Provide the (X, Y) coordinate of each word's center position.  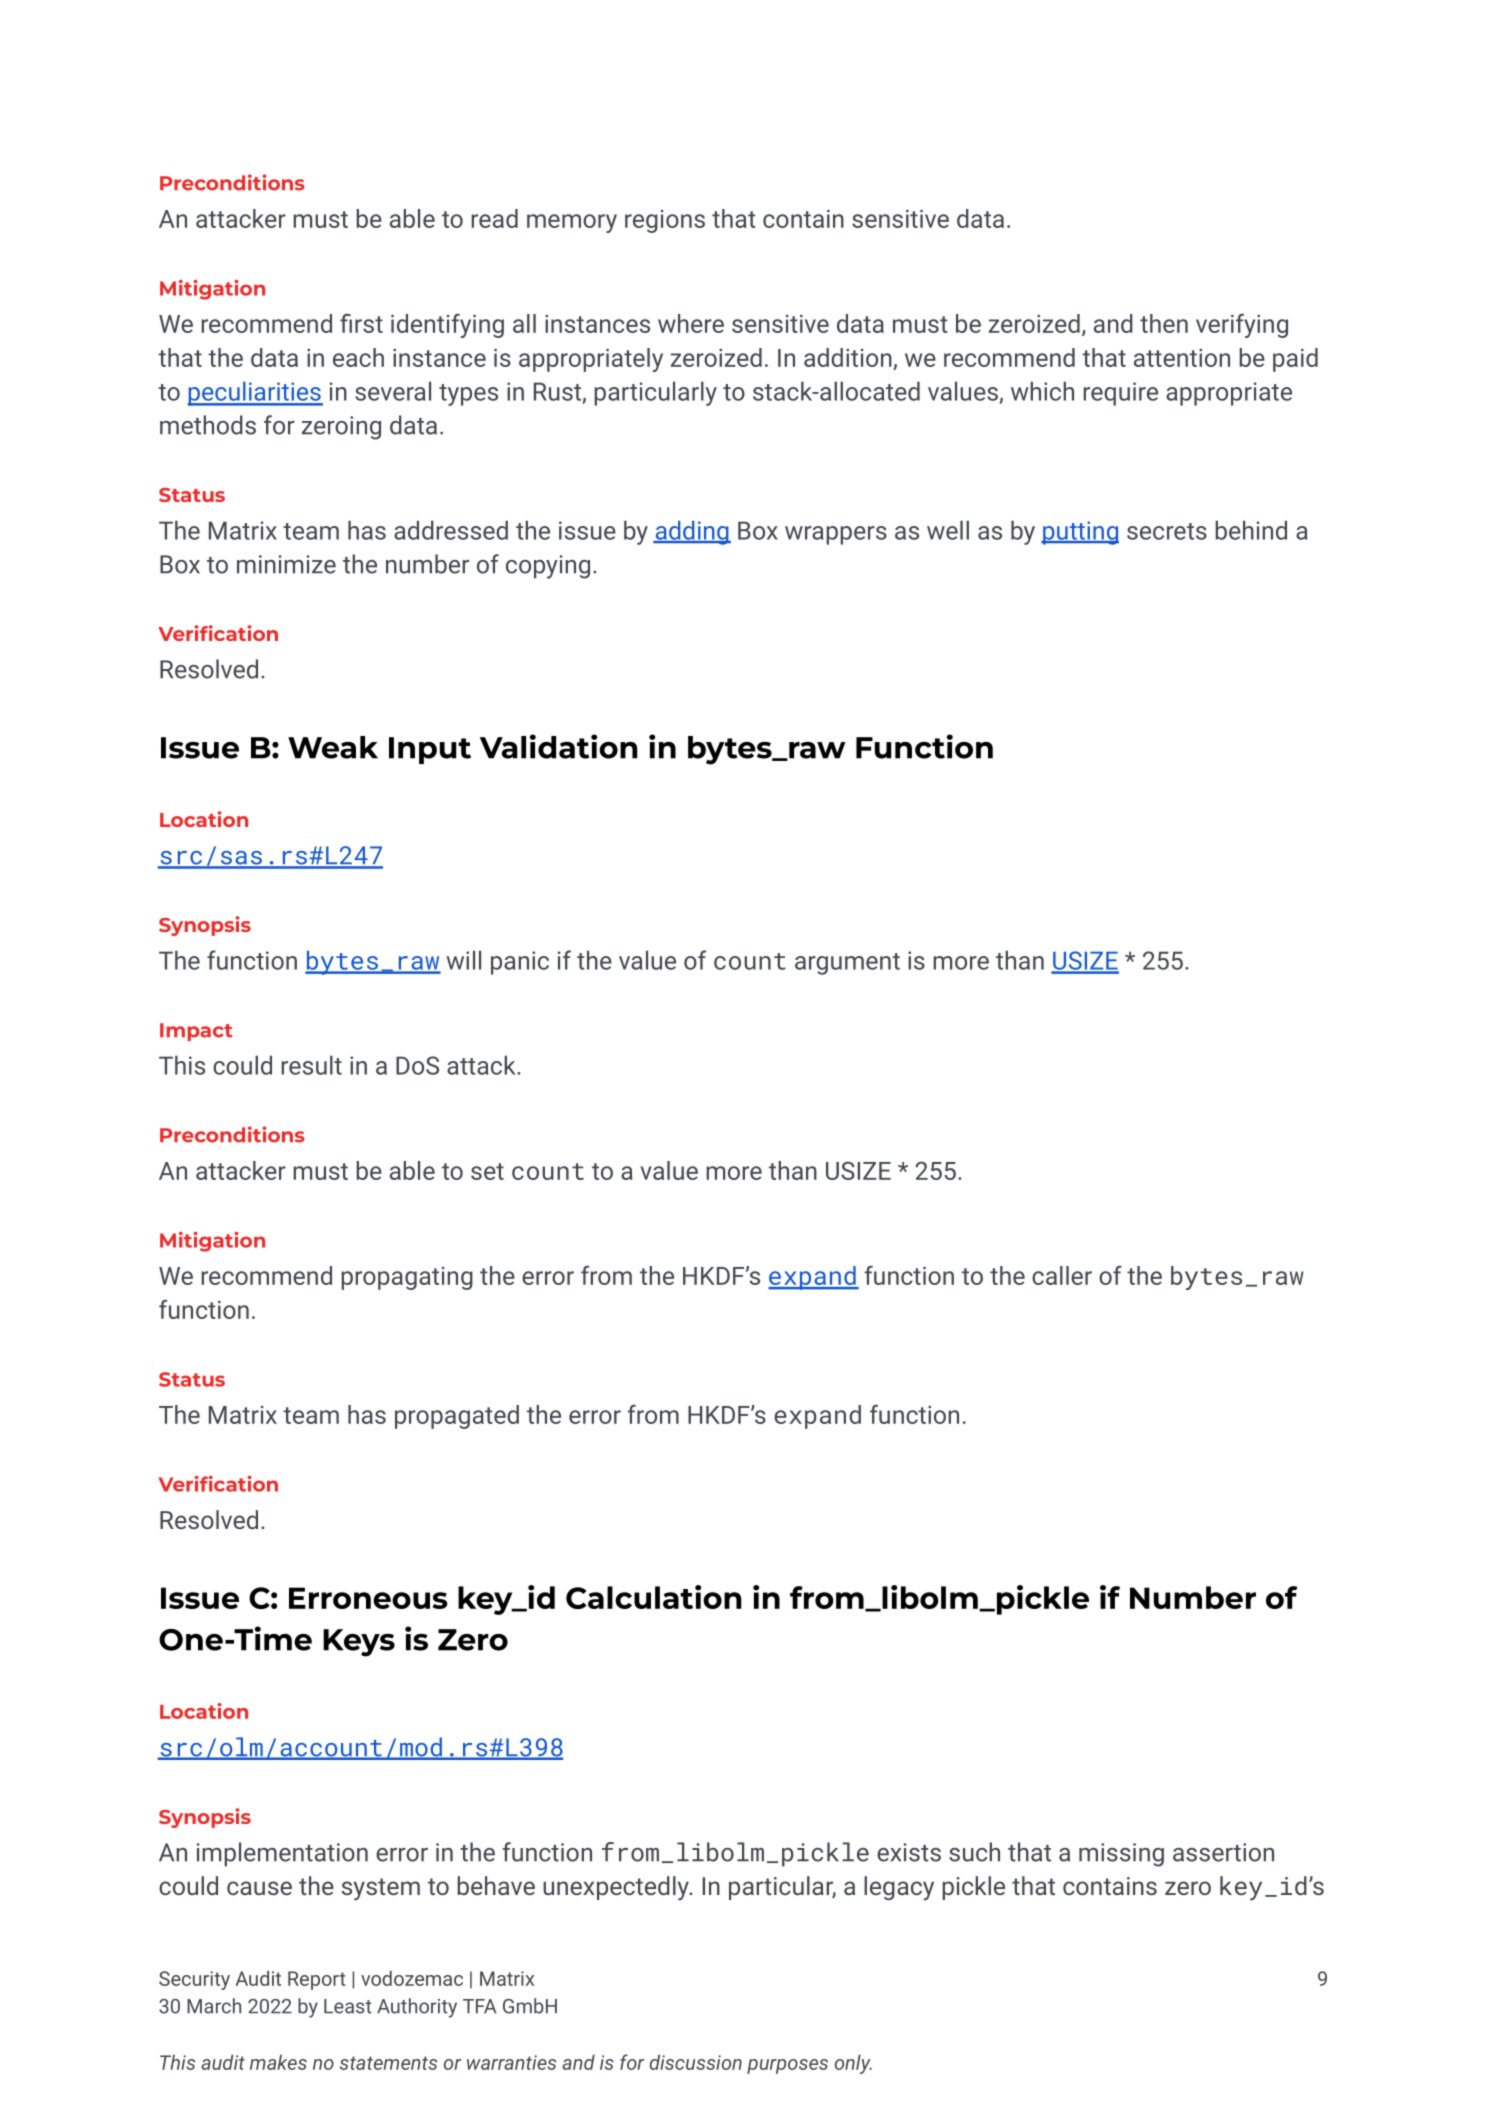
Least (348, 2006)
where (691, 323)
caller (1062, 1275)
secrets (1167, 531)
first (361, 323)
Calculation (653, 1597)
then (1164, 323)
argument (847, 964)
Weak (333, 747)
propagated (457, 1417)
